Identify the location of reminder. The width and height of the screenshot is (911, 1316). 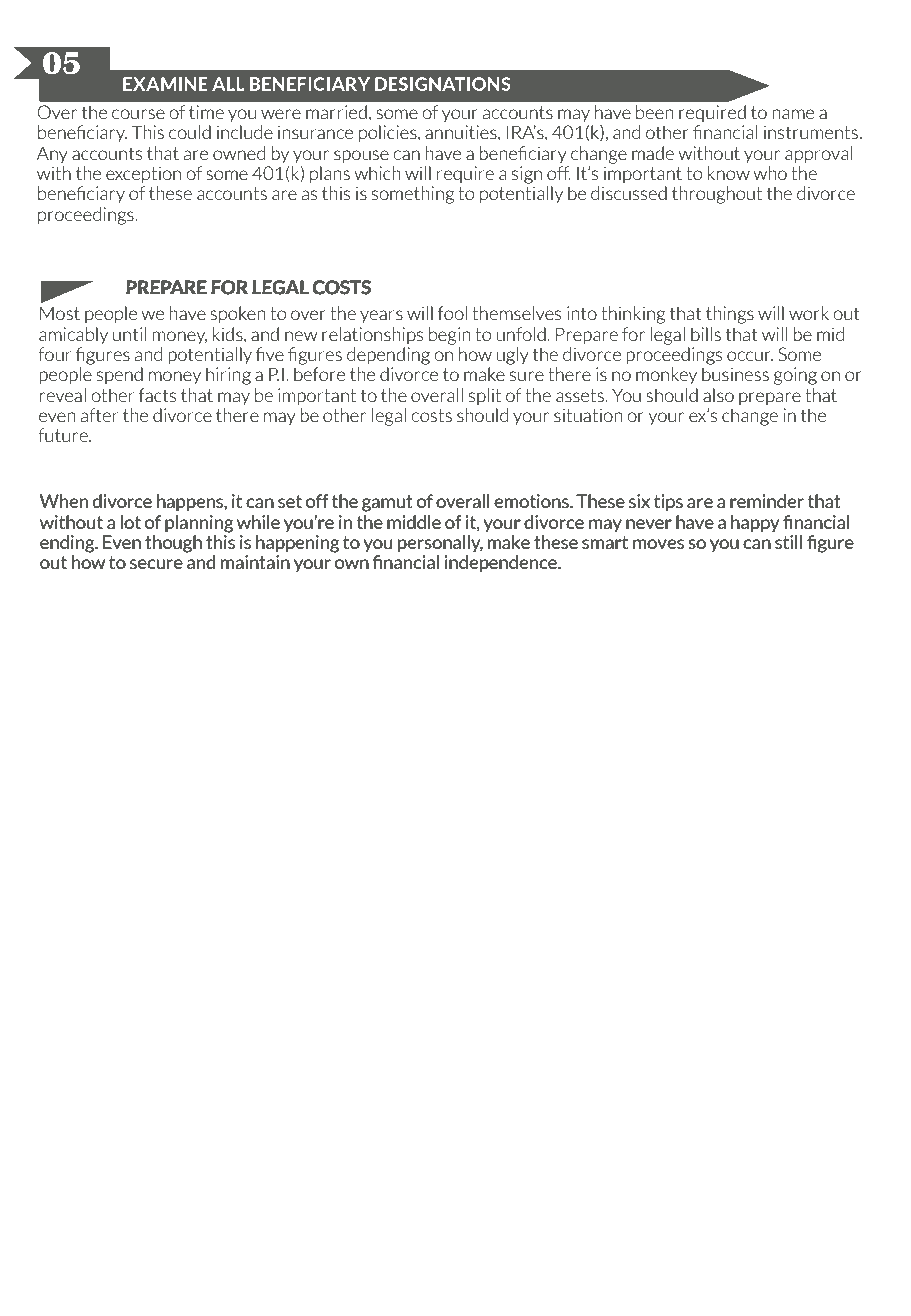
(767, 501).
